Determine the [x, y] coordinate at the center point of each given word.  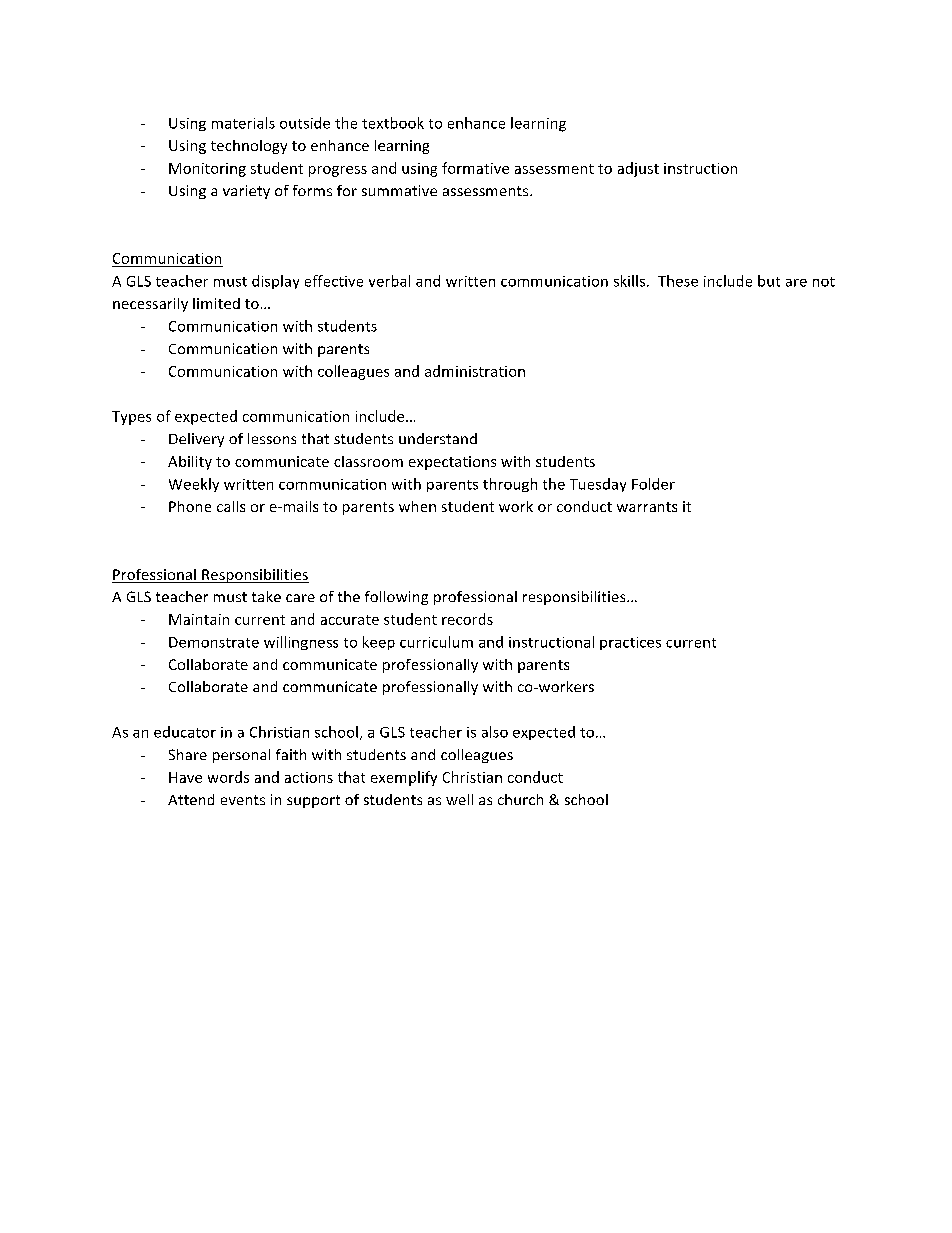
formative [475, 168]
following [396, 598]
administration [475, 371]
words [228, 777]
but [769, 281]
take [266, 596]
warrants [647, 507]
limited [216, 303]
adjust [638, 169]
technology [249, 147]
